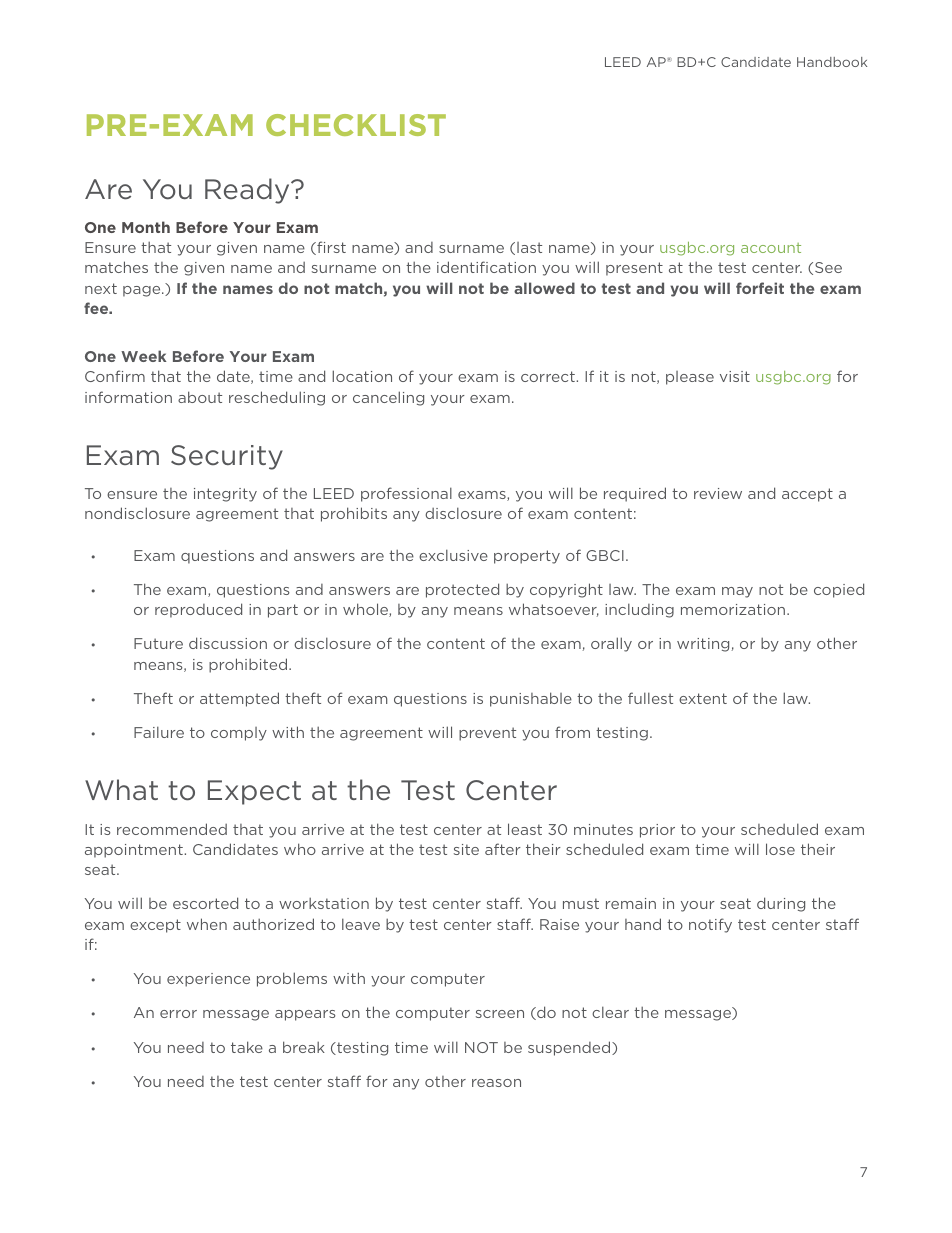 The image size is (952, 1233). What do you see at coordinates (466, 849) in the document?
I see `site` at bounding box center [466, 849].
